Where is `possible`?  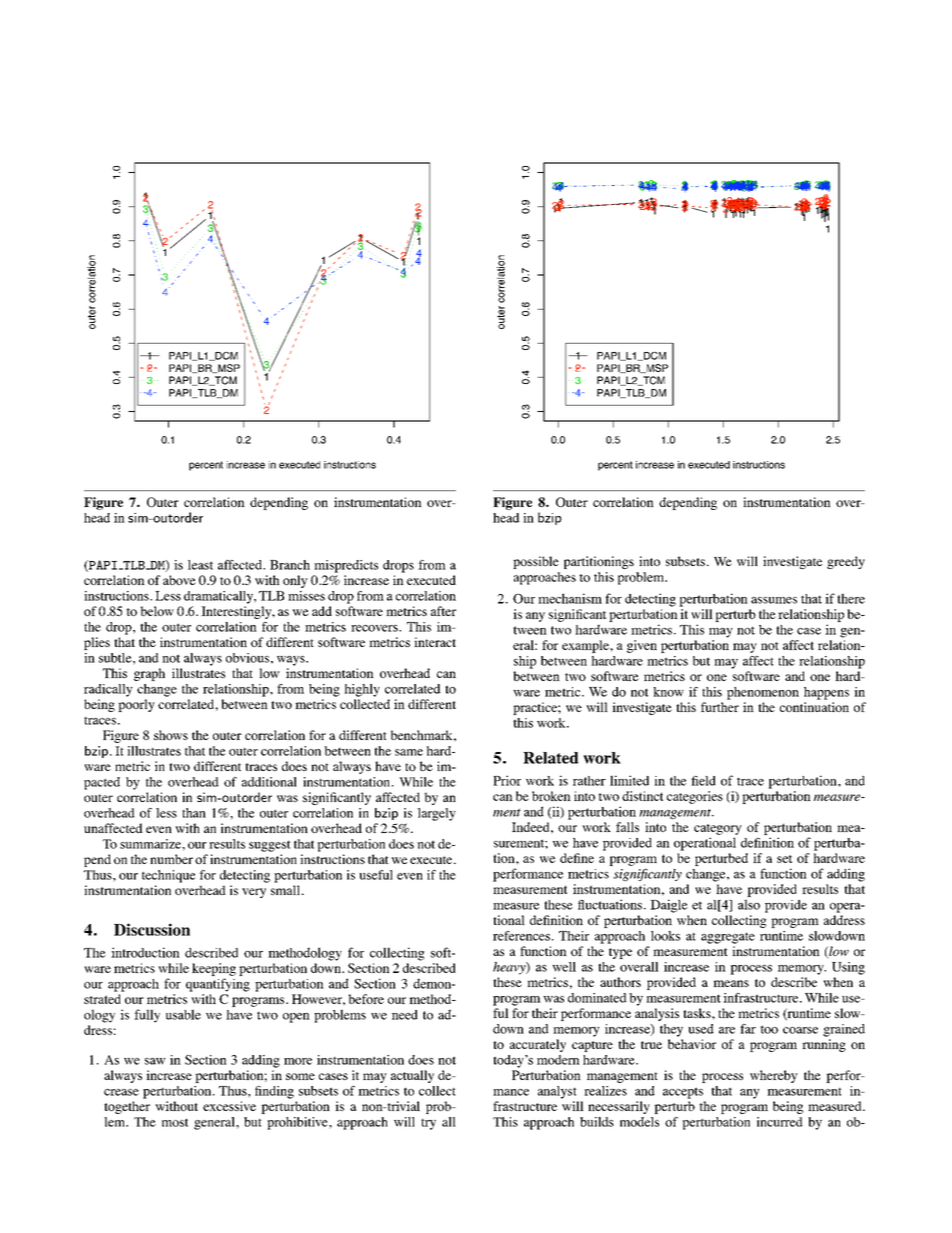
possible is located at coordinates (536, 562).
